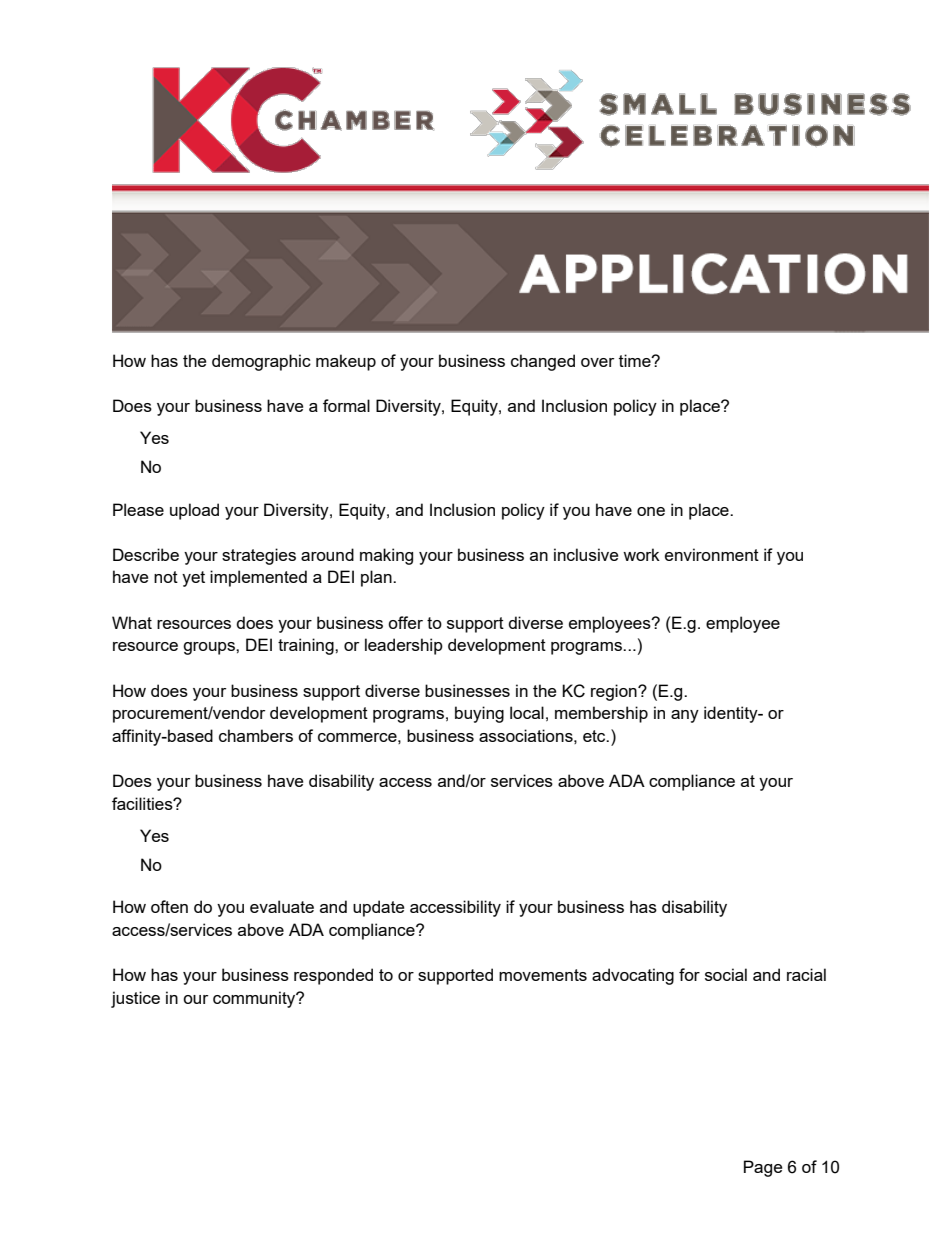 The width and height of the page is (952, 1233). I want to click on community, so click(255, 999).
